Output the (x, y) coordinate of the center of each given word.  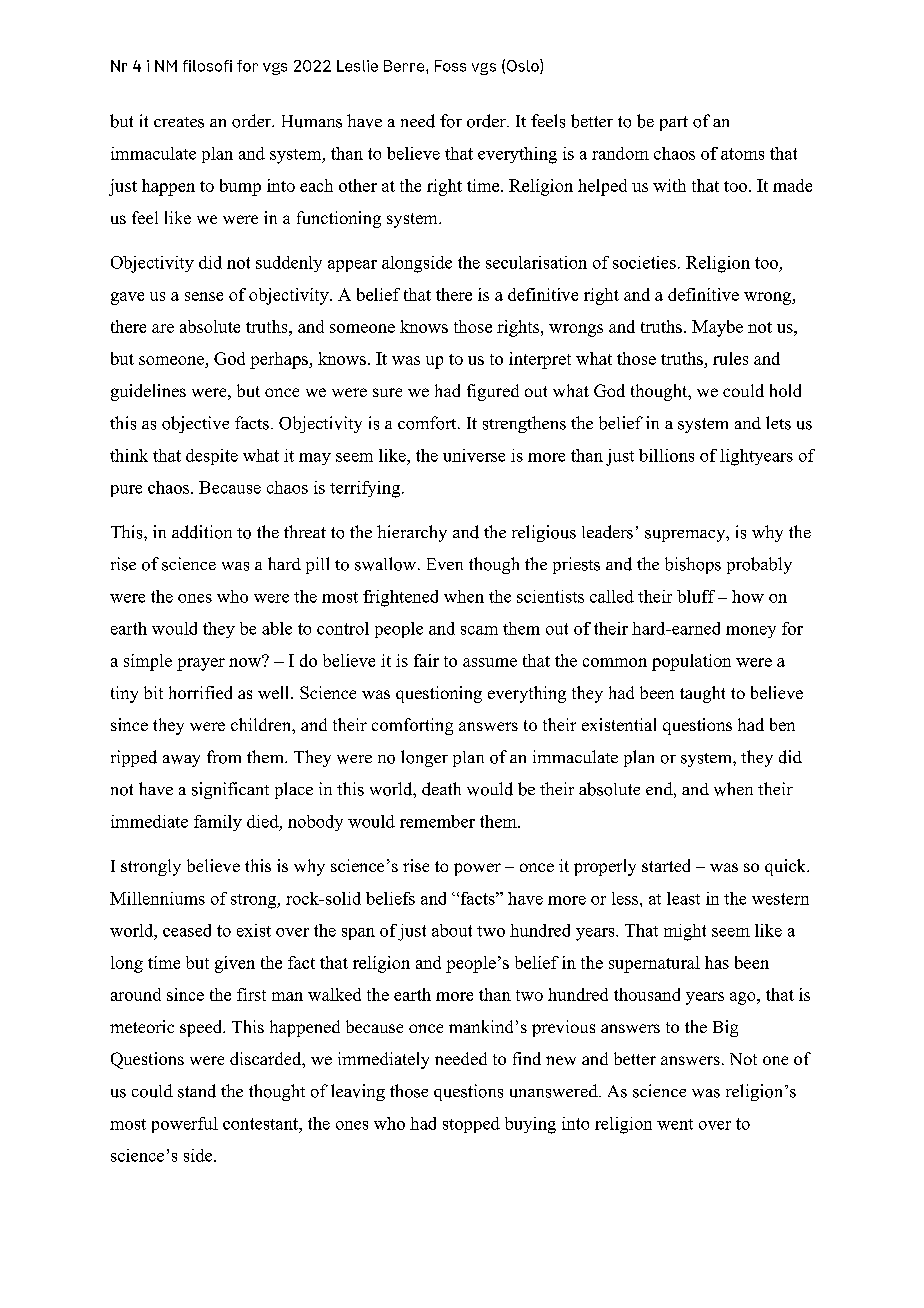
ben (782, 724)
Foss (450, 66)
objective (195, 424)
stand (197, 1091)
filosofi (207, 66)
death (441, 789)
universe (474, 455)
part (674, 123)
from (224, 757)
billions (666, 455)
